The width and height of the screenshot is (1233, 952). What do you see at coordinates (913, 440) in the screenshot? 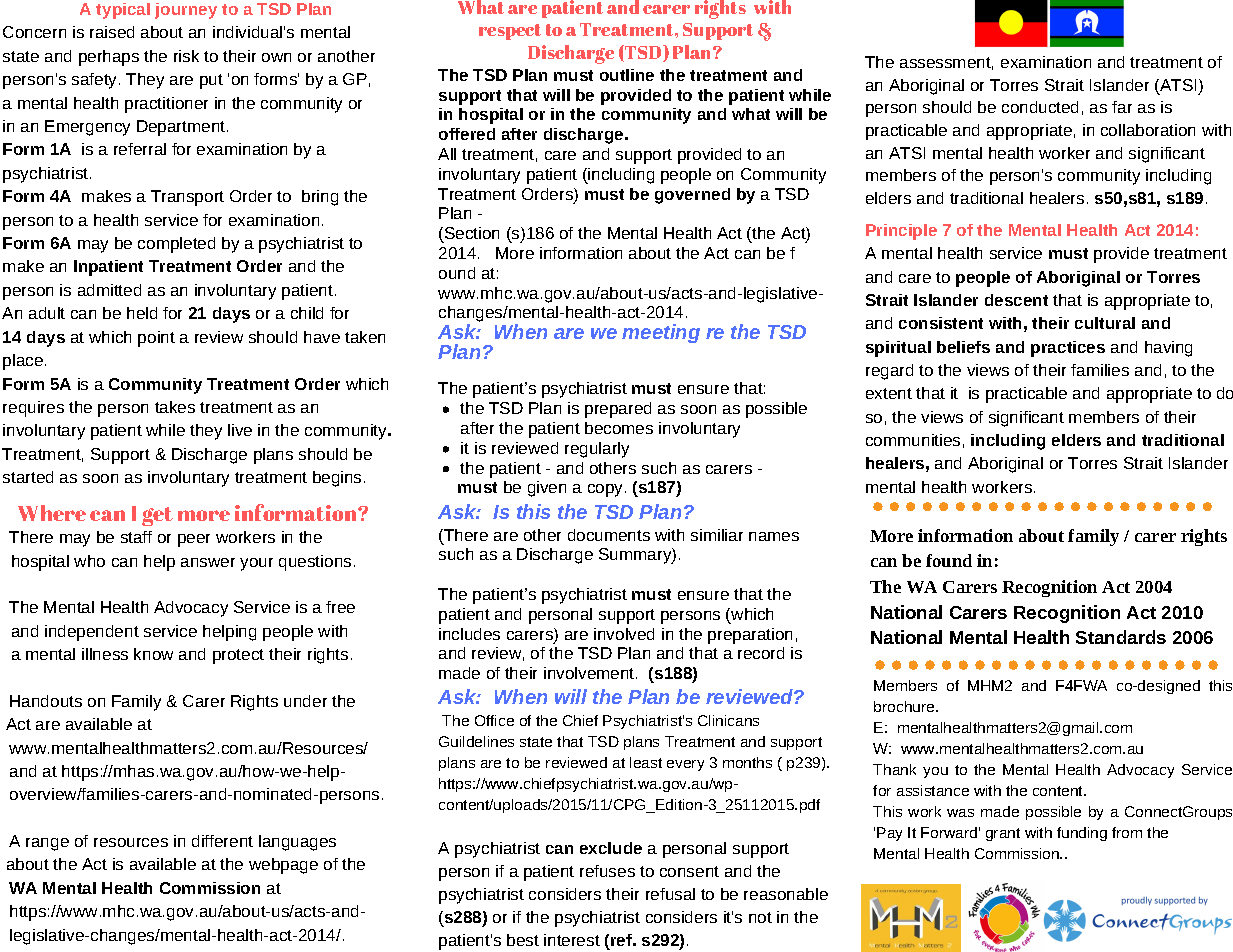
I see `communities` at bounding box center [913, 440].
